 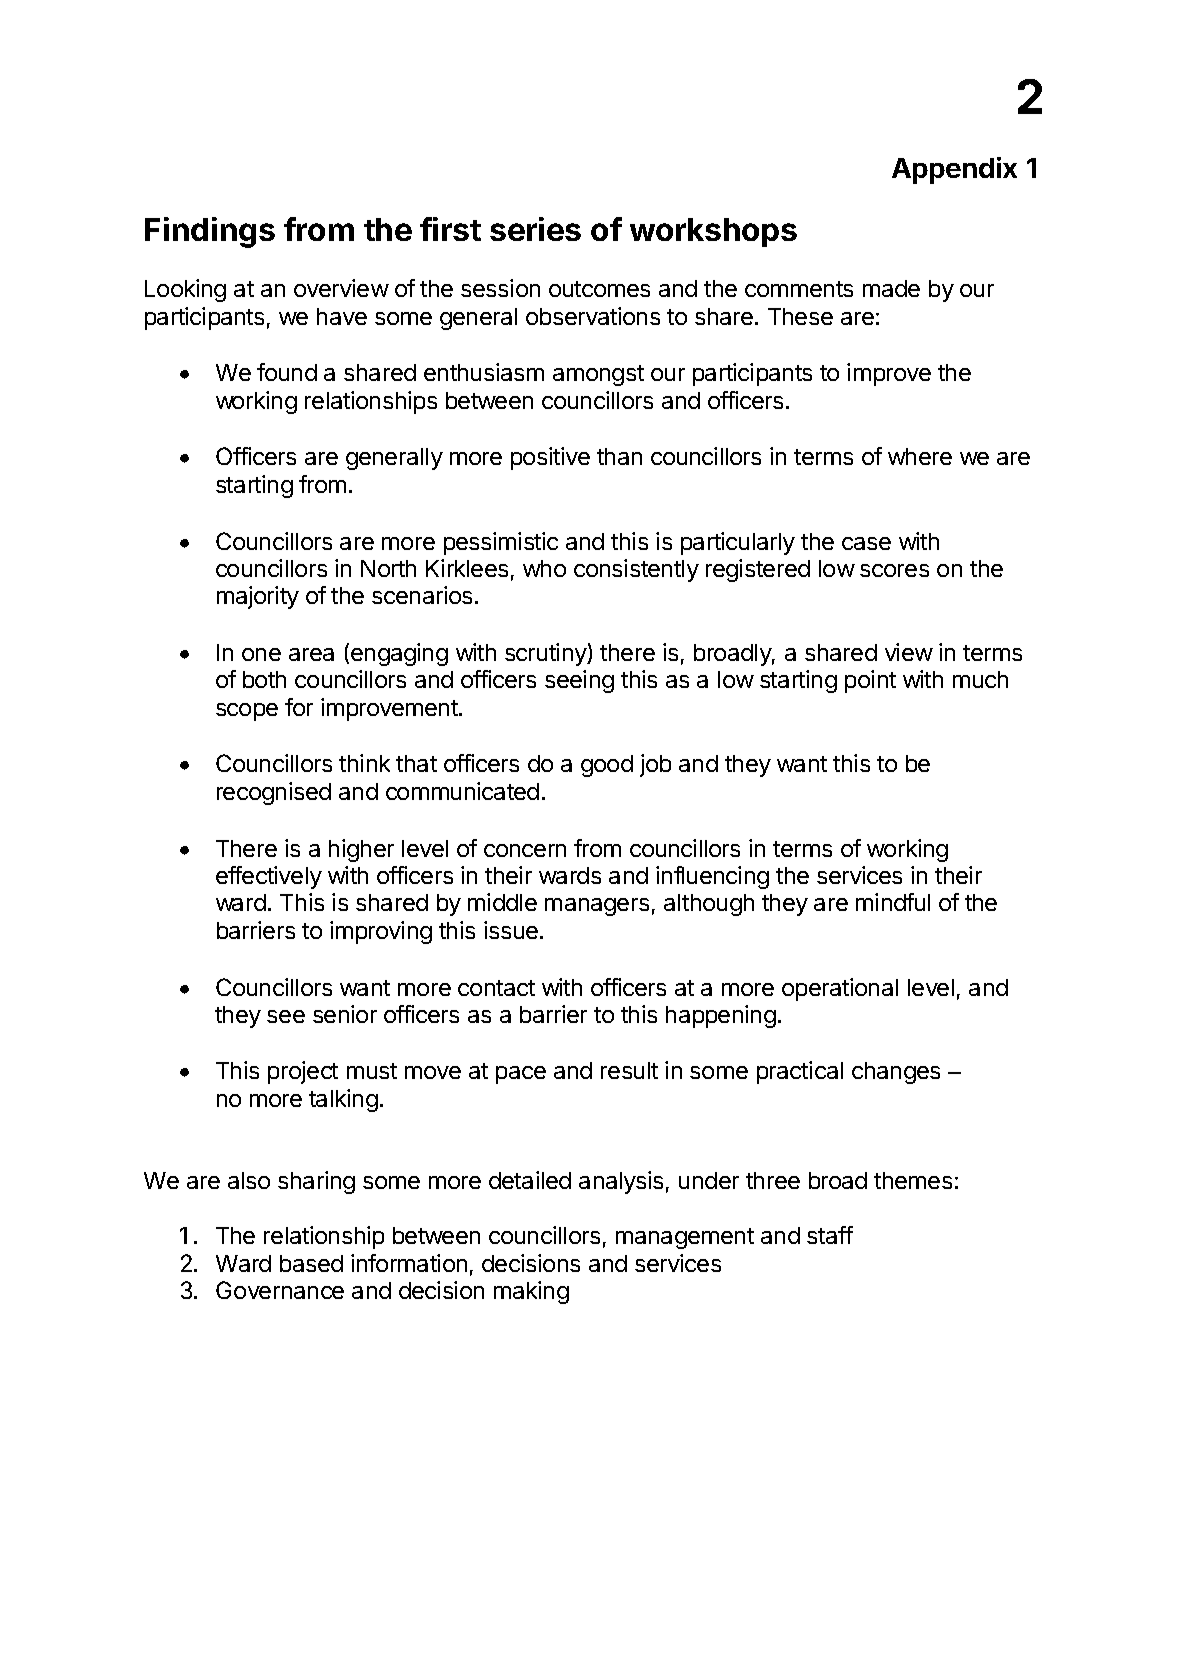 I want to click on series, so click(x=535, y=229).
